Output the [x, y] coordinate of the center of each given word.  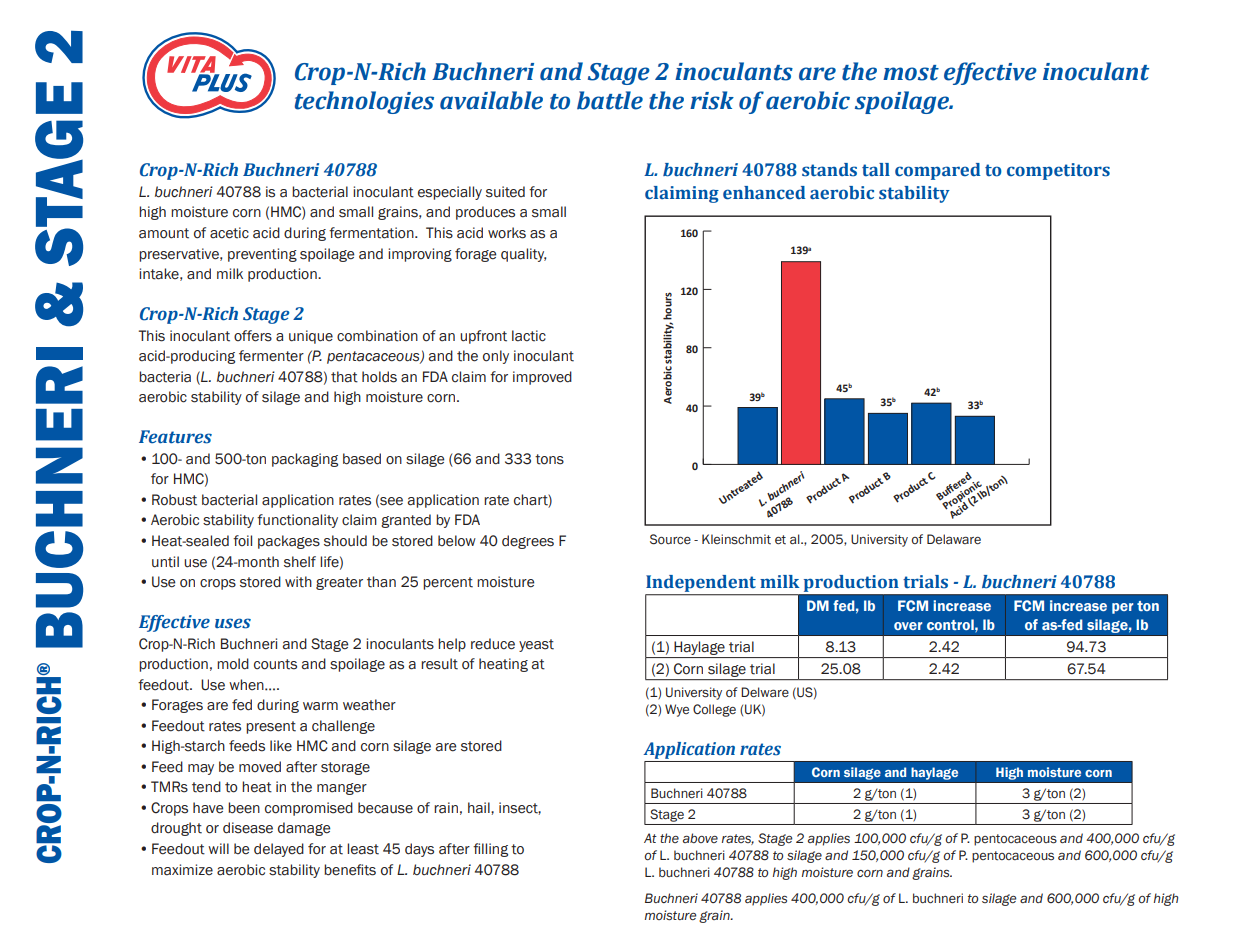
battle [610, 100]
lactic [529, 336]
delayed [279, 850]
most [911, 73]
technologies [364, 102]
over [908, 626]
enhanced [764, 193]
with [298, 582]
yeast [536, 645]
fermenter [271, 356]
